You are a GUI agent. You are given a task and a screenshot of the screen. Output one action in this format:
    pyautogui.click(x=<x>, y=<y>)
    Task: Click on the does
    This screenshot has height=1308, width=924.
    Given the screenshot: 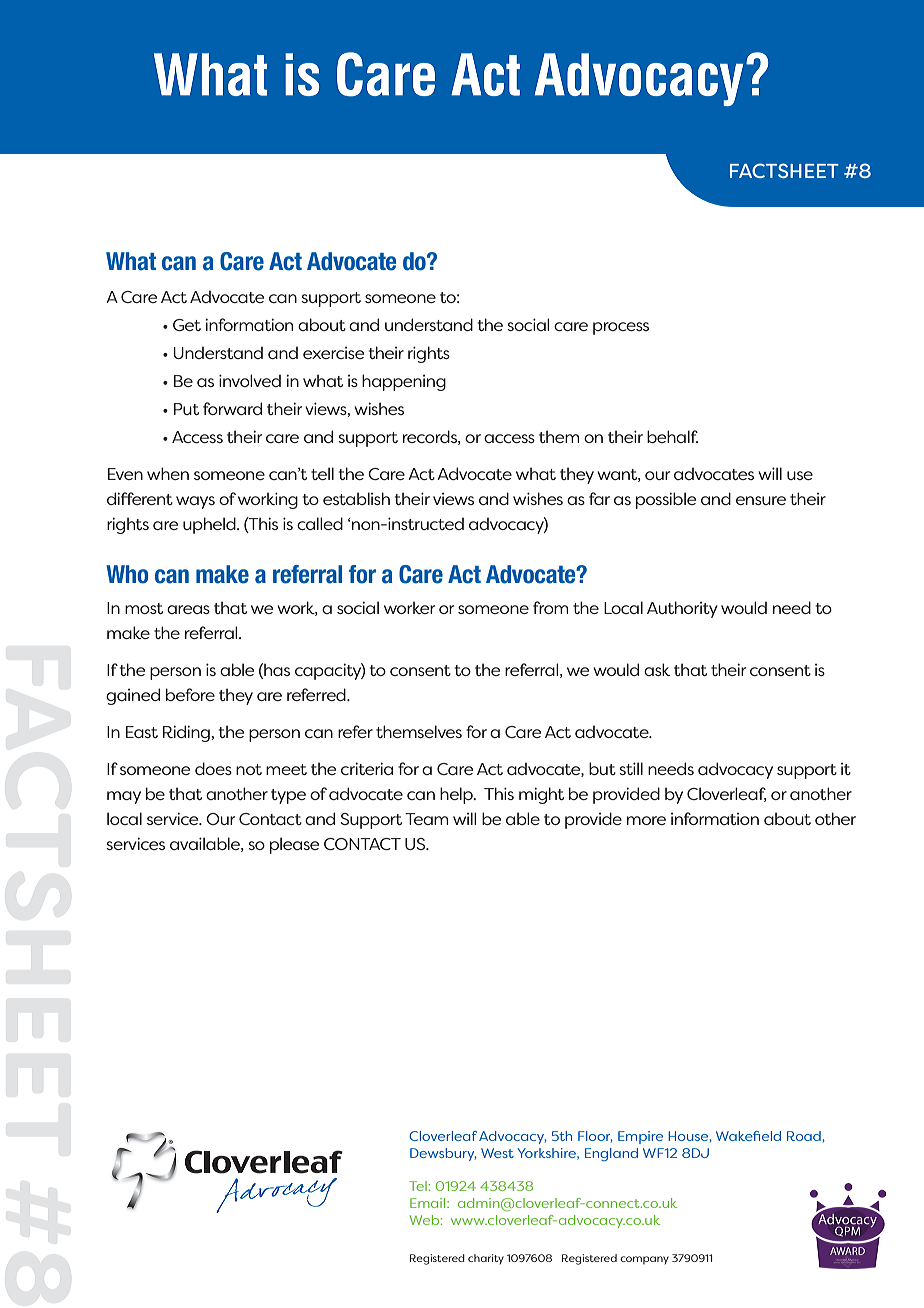 What is the action you would take?
    pyautogui.click(x=213, y=768)
